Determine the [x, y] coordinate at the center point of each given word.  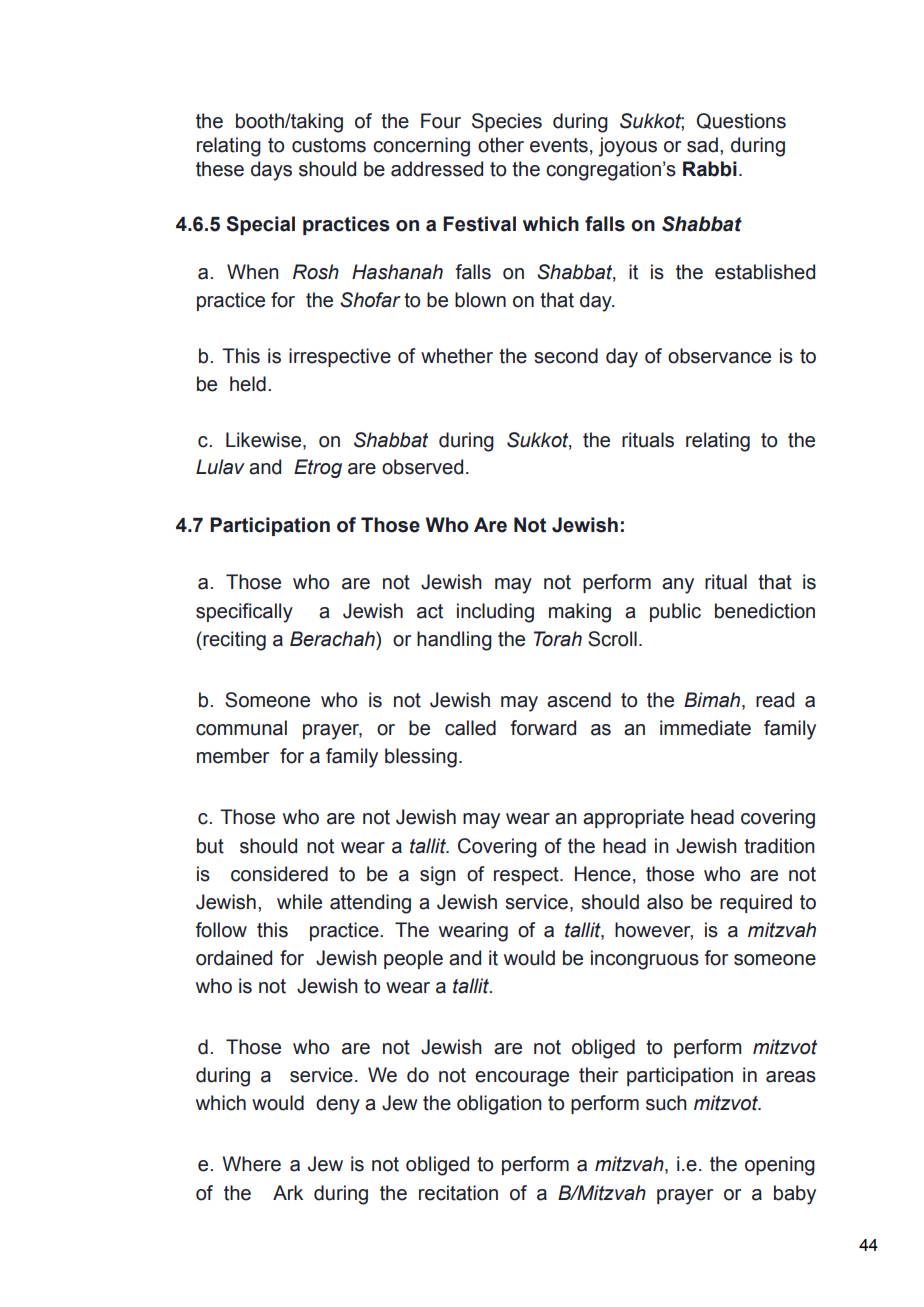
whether [457, 356]
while [299, 902]
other [501, 145]
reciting [233, 641]
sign [438, 876]
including [495, 613]
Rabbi [710, 169]
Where [251, 1164]
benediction [765, 611]
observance [719, 356]
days [271, 171]
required [756, 903]
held [248, 384]
